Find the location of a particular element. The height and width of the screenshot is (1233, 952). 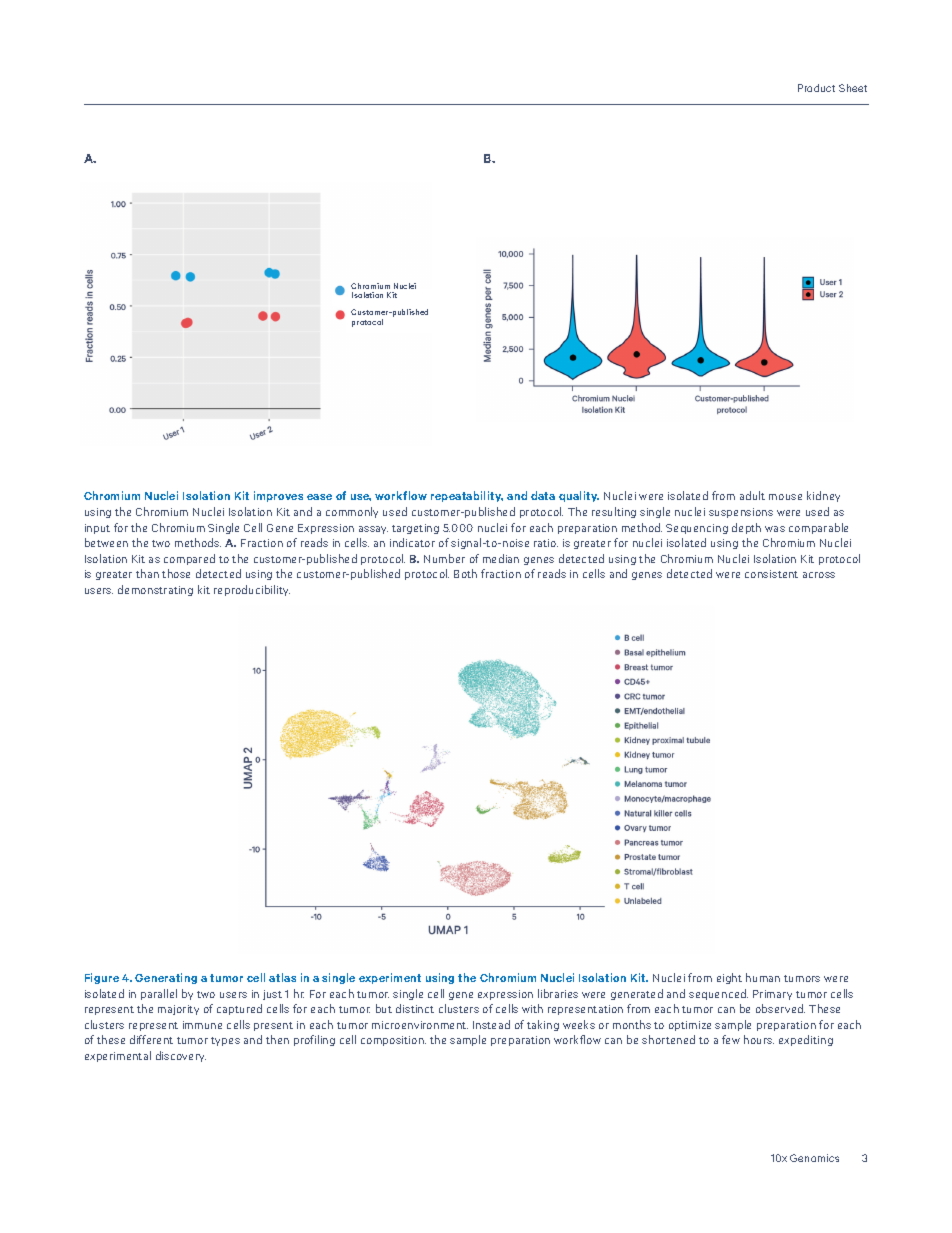

Genomics is located at coordinates (814, 1158).
